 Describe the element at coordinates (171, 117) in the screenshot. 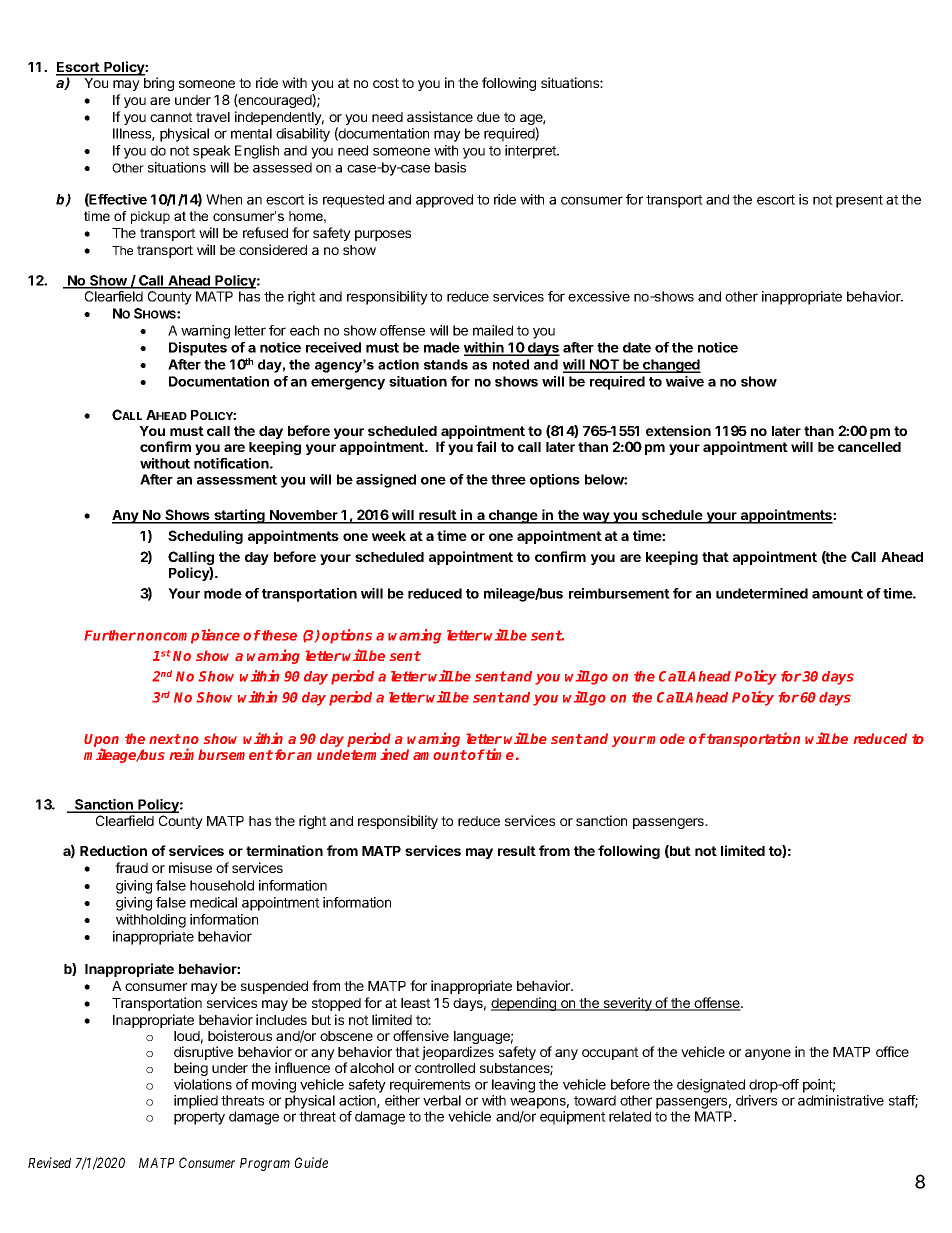

I see `cannot` at that location.
